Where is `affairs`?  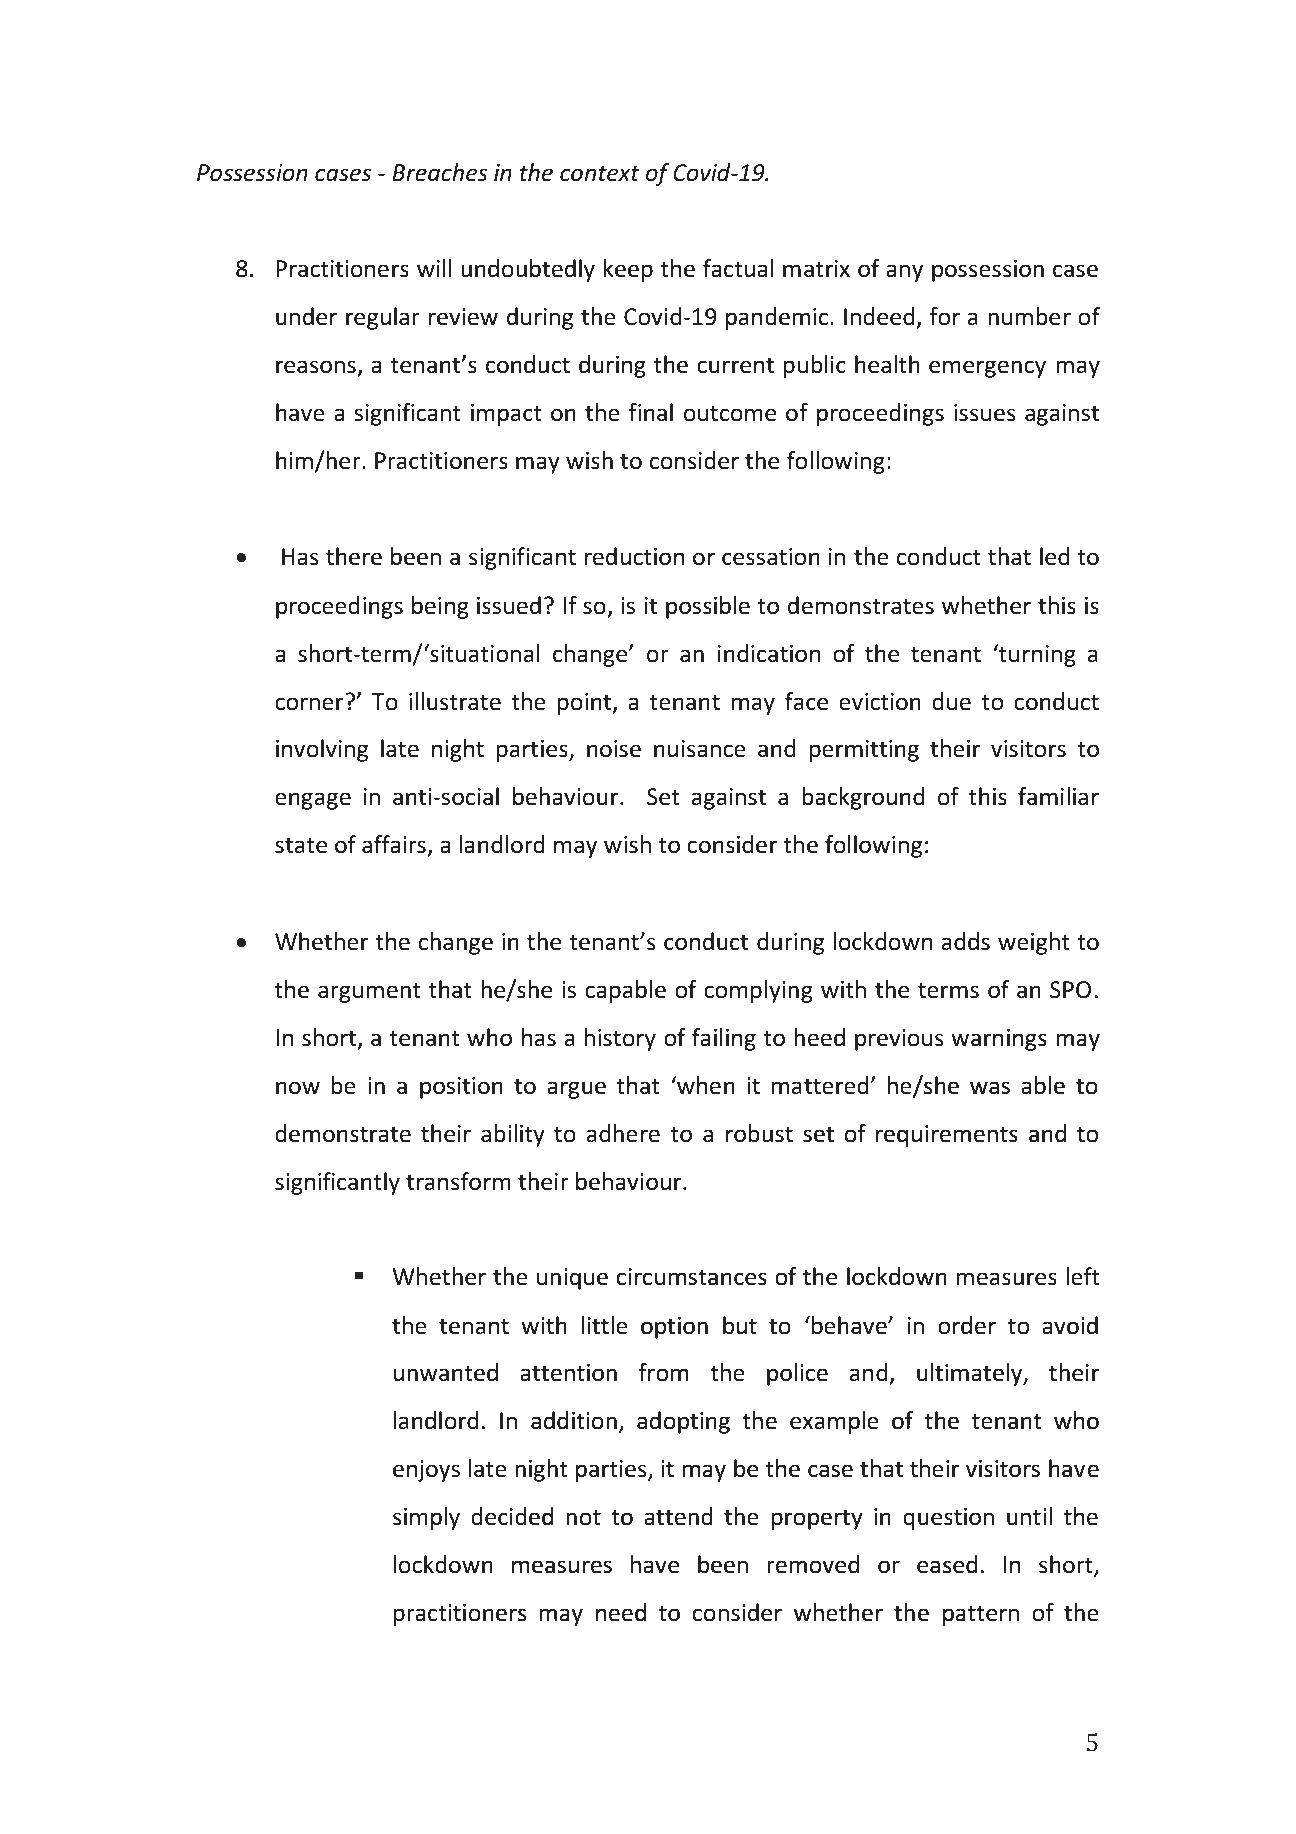 affairs is located at coordinates (394, 844).
